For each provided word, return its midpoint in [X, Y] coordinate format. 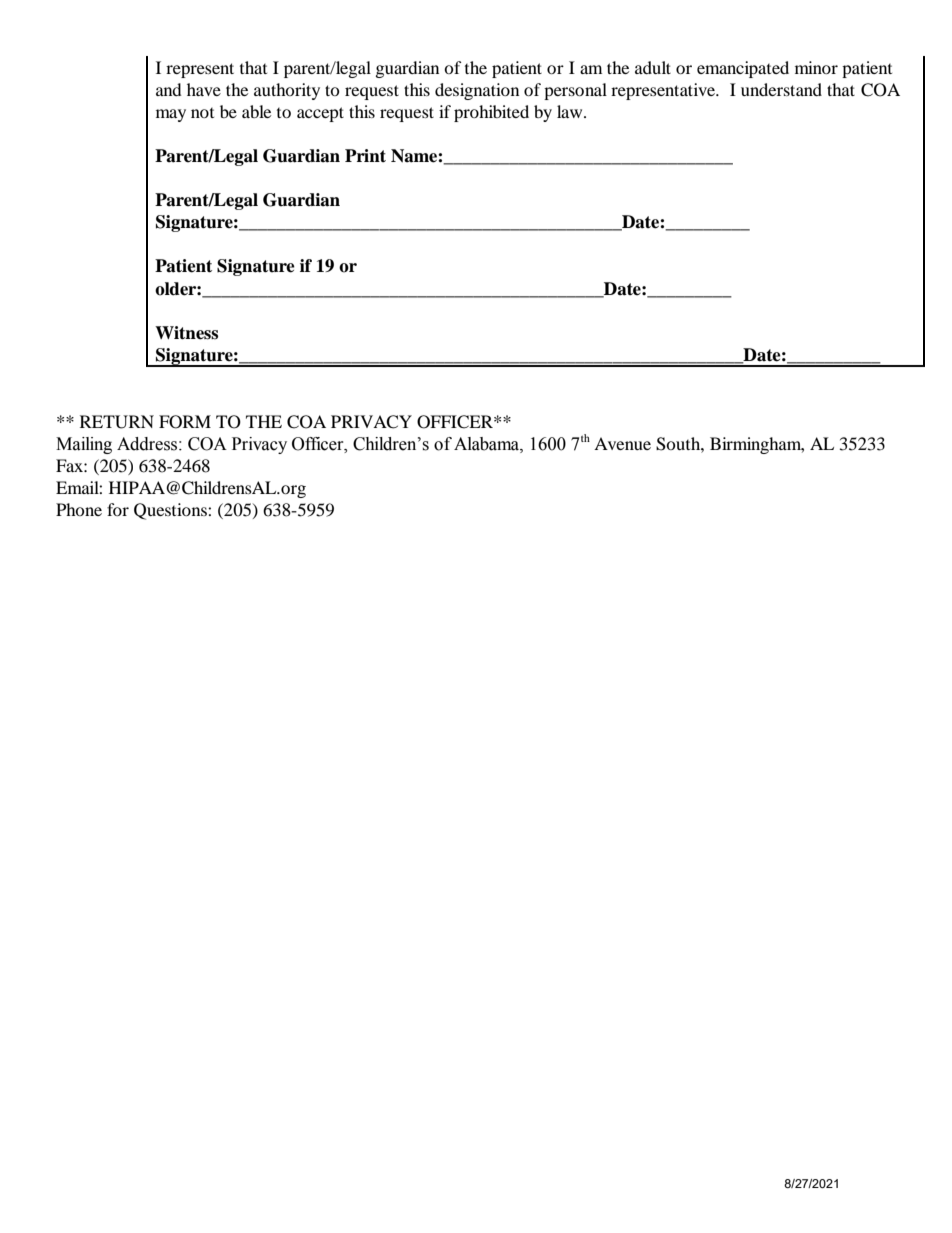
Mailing [84, 445]
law [571, 111]
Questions [171, 511]
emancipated [743, 69]
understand [781, 89]
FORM [185, 422]
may [171, 115]
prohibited [491, 113]
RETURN [117, 422]
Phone [79, 509]
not [202, 113]
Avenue [622, 443]
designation [477, 91]
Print [365, 155]
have [204, 89]
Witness [186, 333]
